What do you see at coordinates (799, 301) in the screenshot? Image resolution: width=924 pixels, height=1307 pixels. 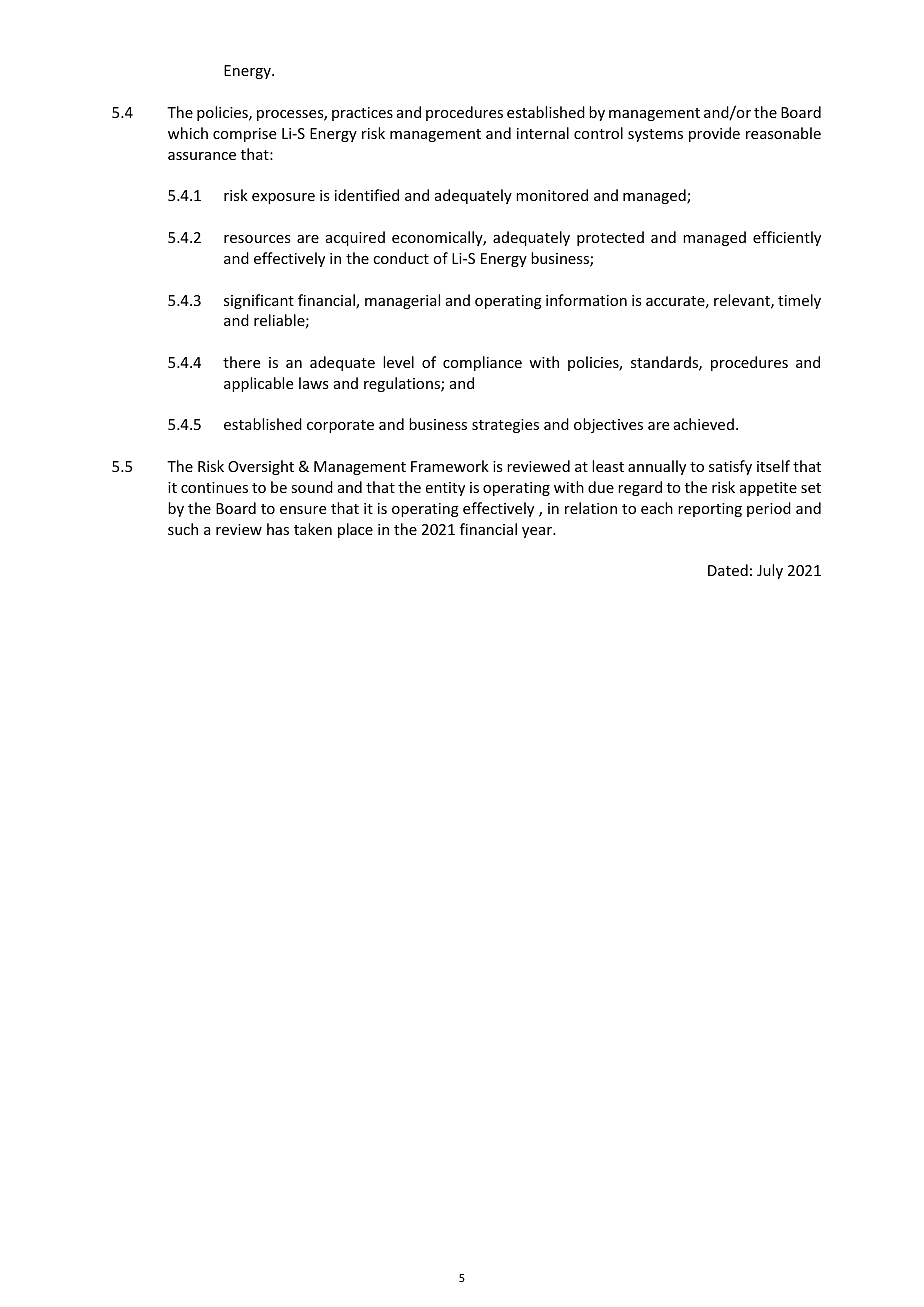 I see `timely` at bounding box center [799, 301].
